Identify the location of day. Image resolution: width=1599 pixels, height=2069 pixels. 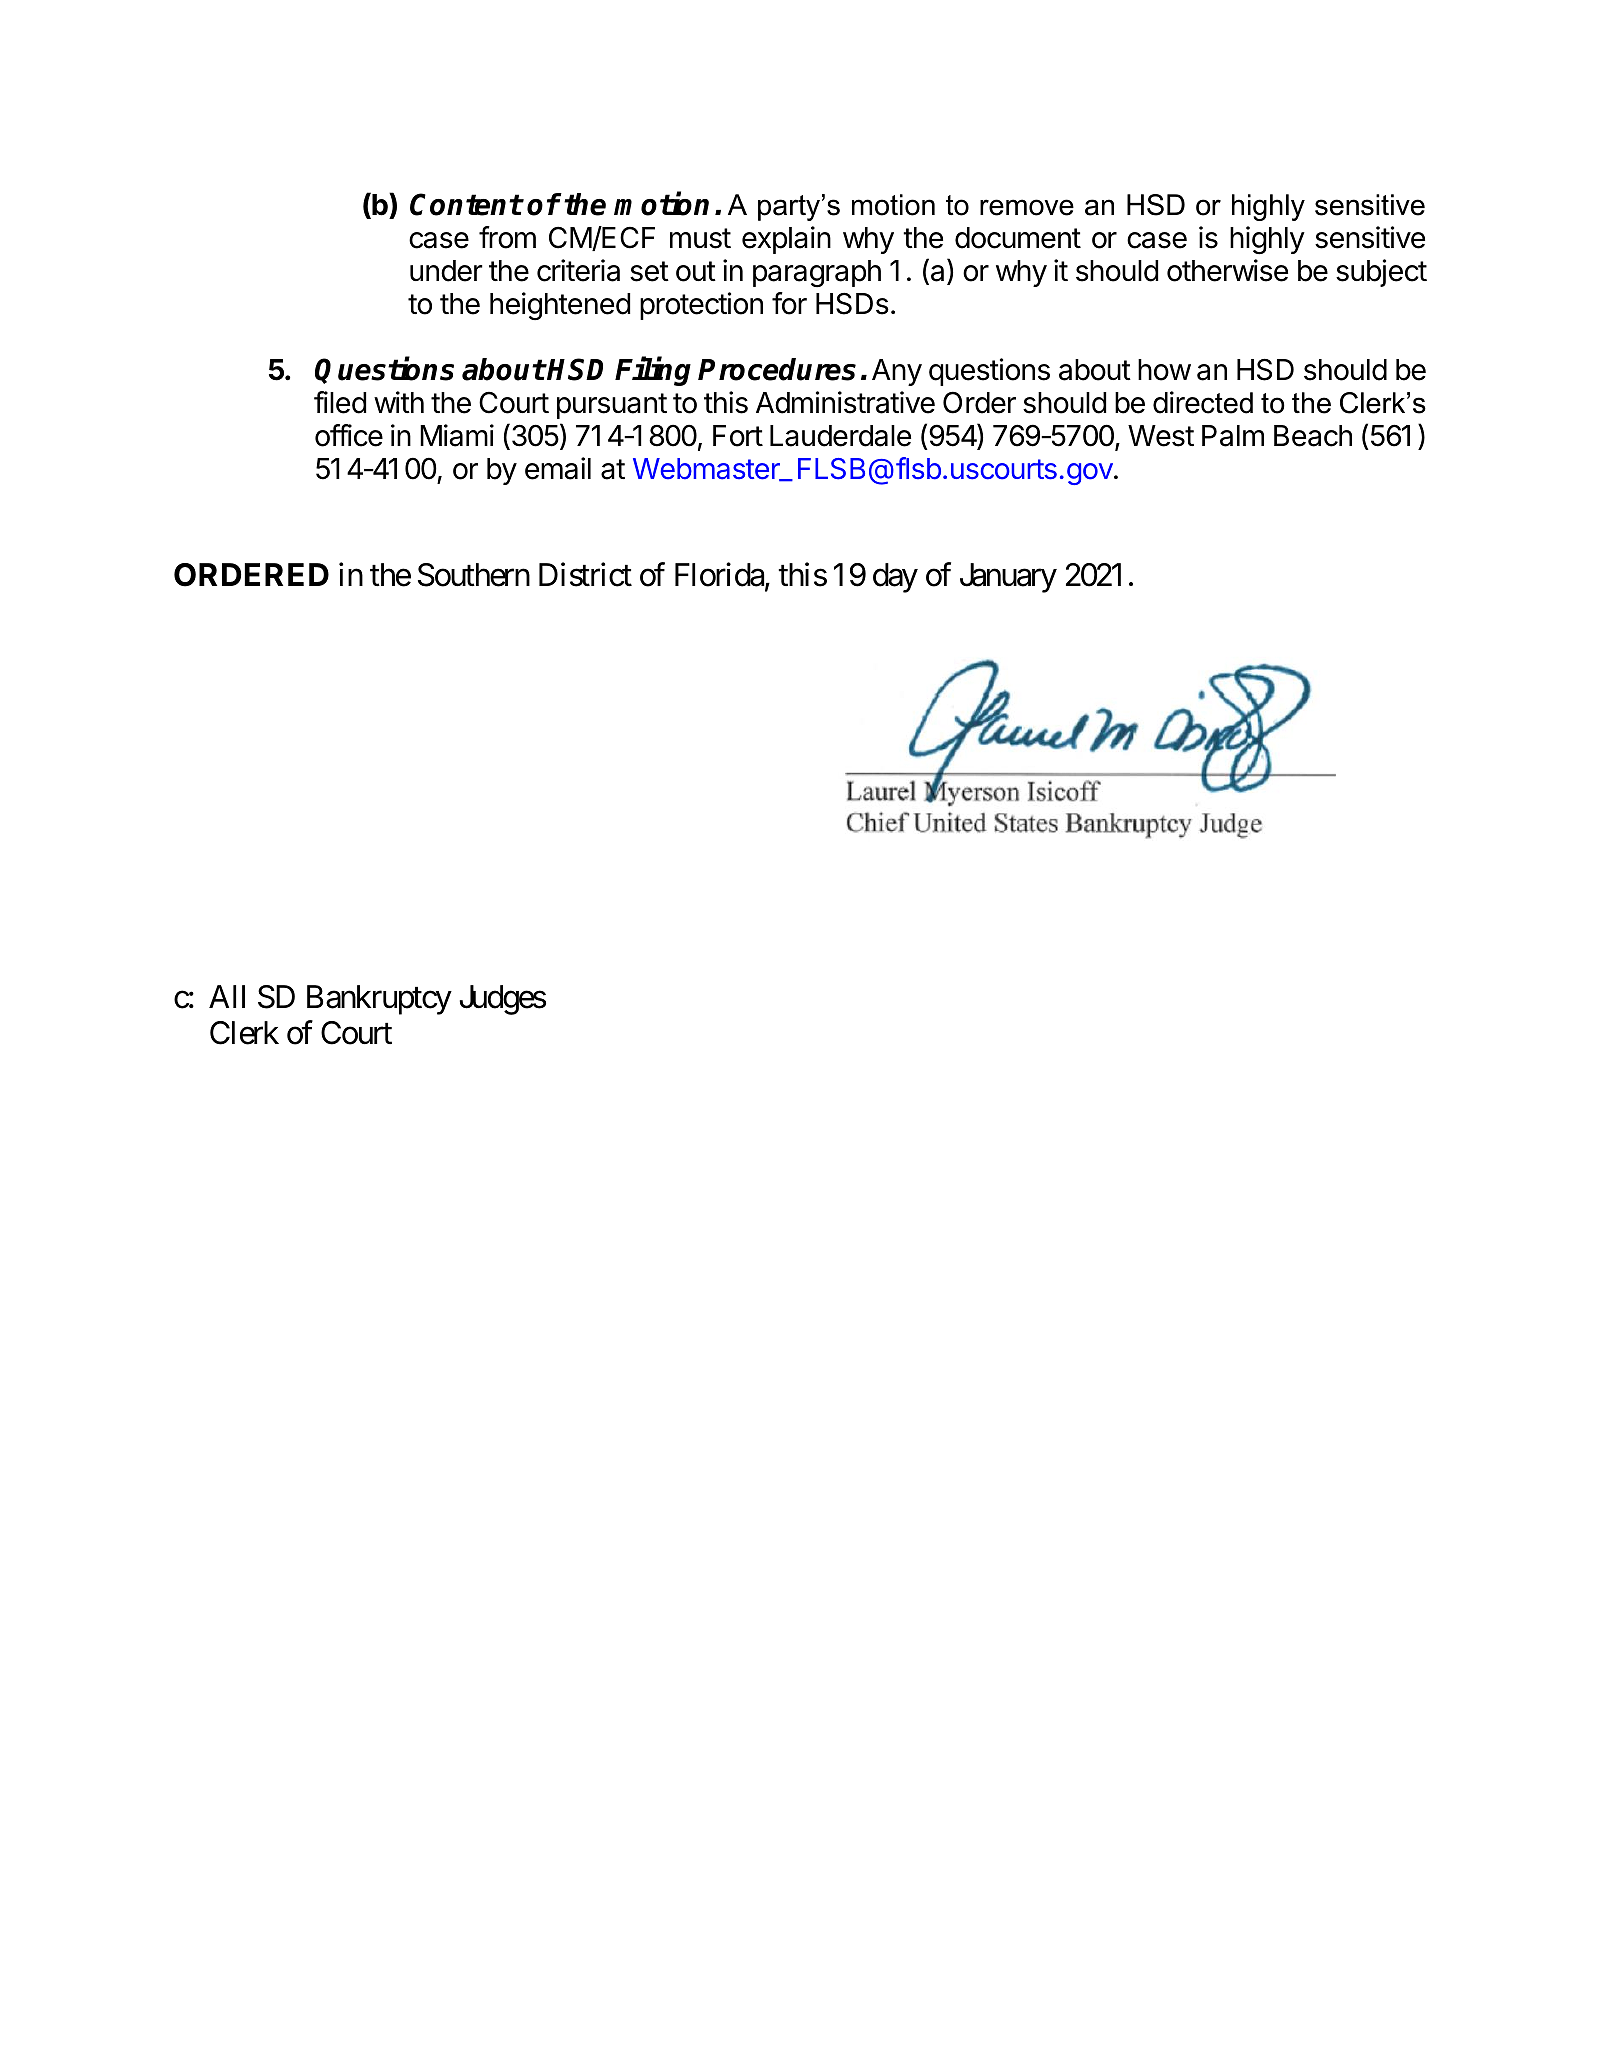
(895, 578).
